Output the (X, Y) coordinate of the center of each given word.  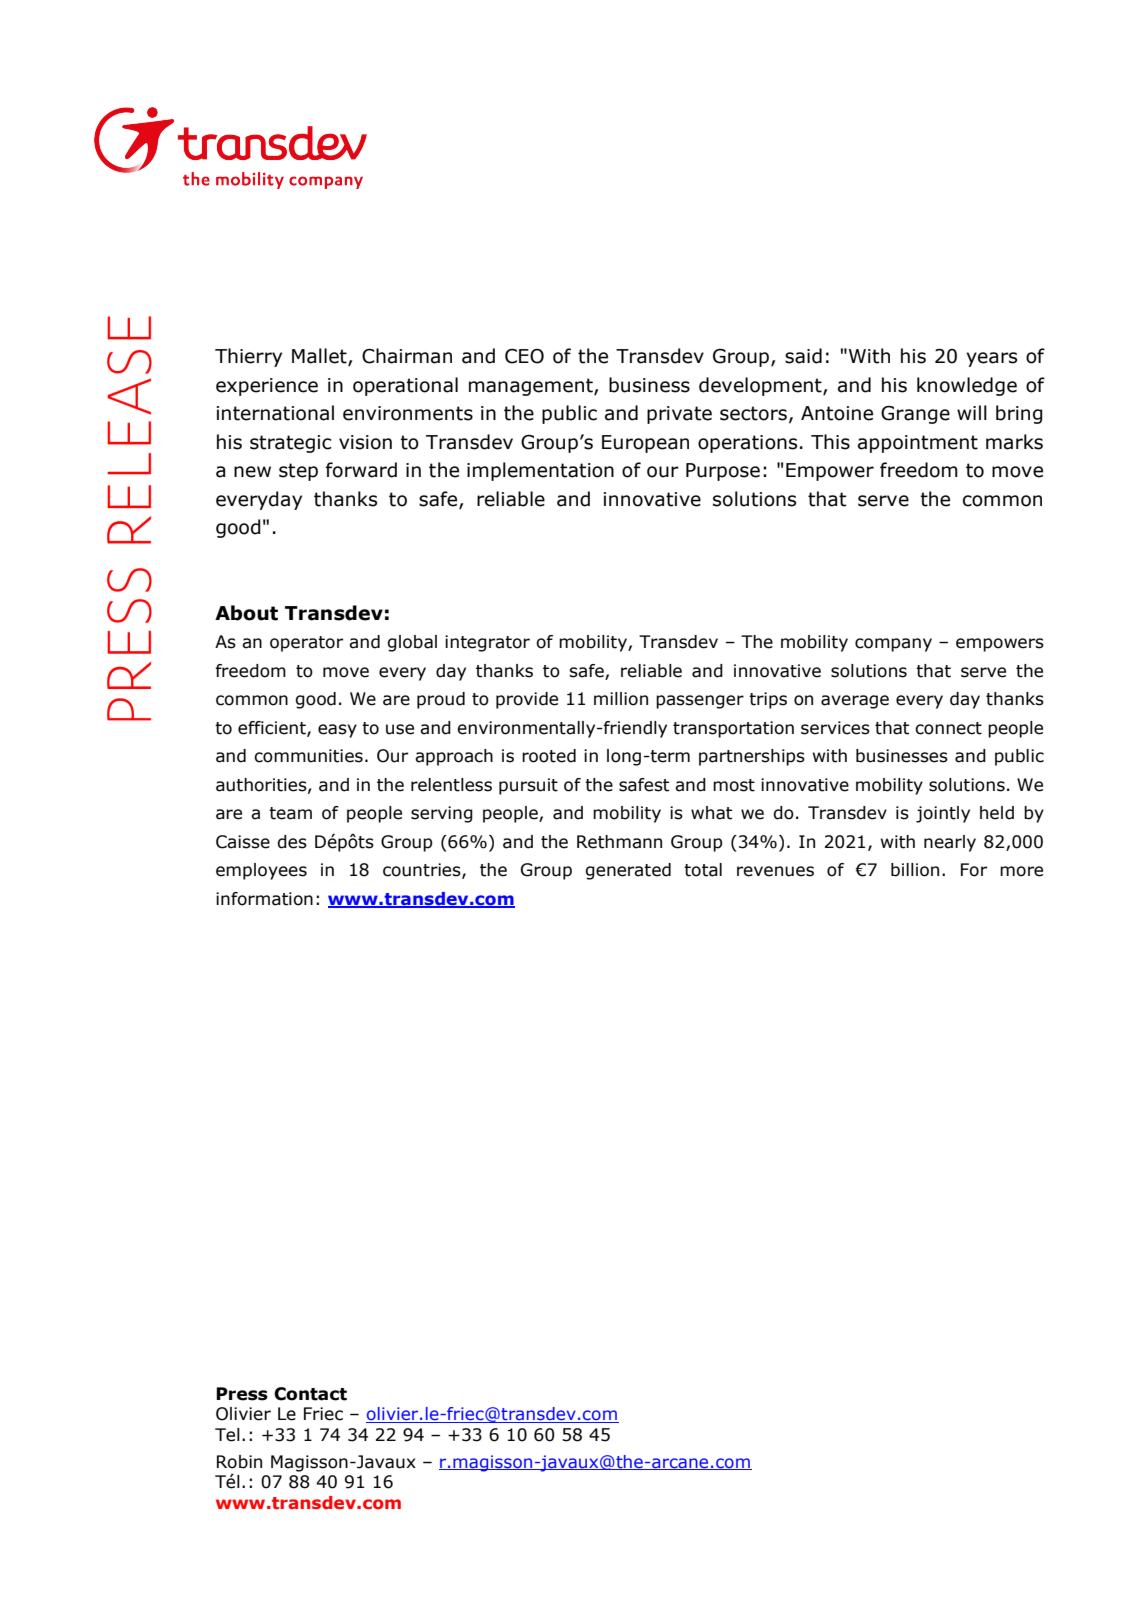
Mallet (320, 357)
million (621, 699)
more (1021, 871)
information (264, 899)
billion (915, 870)
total (703, 870)
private (679, 415)
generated (628, 871)
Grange (915, 415)
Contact (310, 1394)
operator (306, 644)
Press (242, 1394)
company (893, 645)
